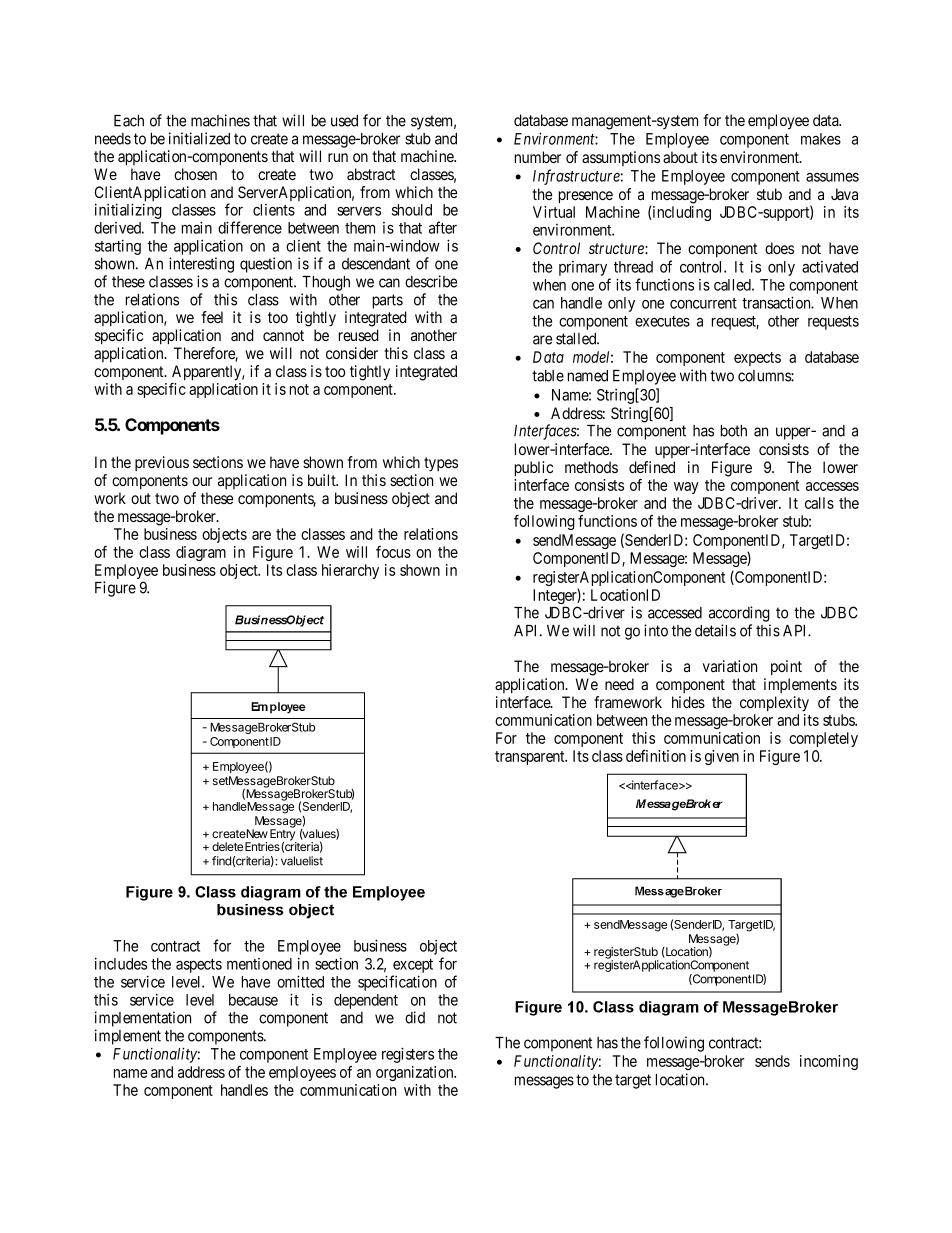 The image size is (952, 1233). Describe the element at coordinates (441, 464) in the screenshot. I see `types` at that location.
